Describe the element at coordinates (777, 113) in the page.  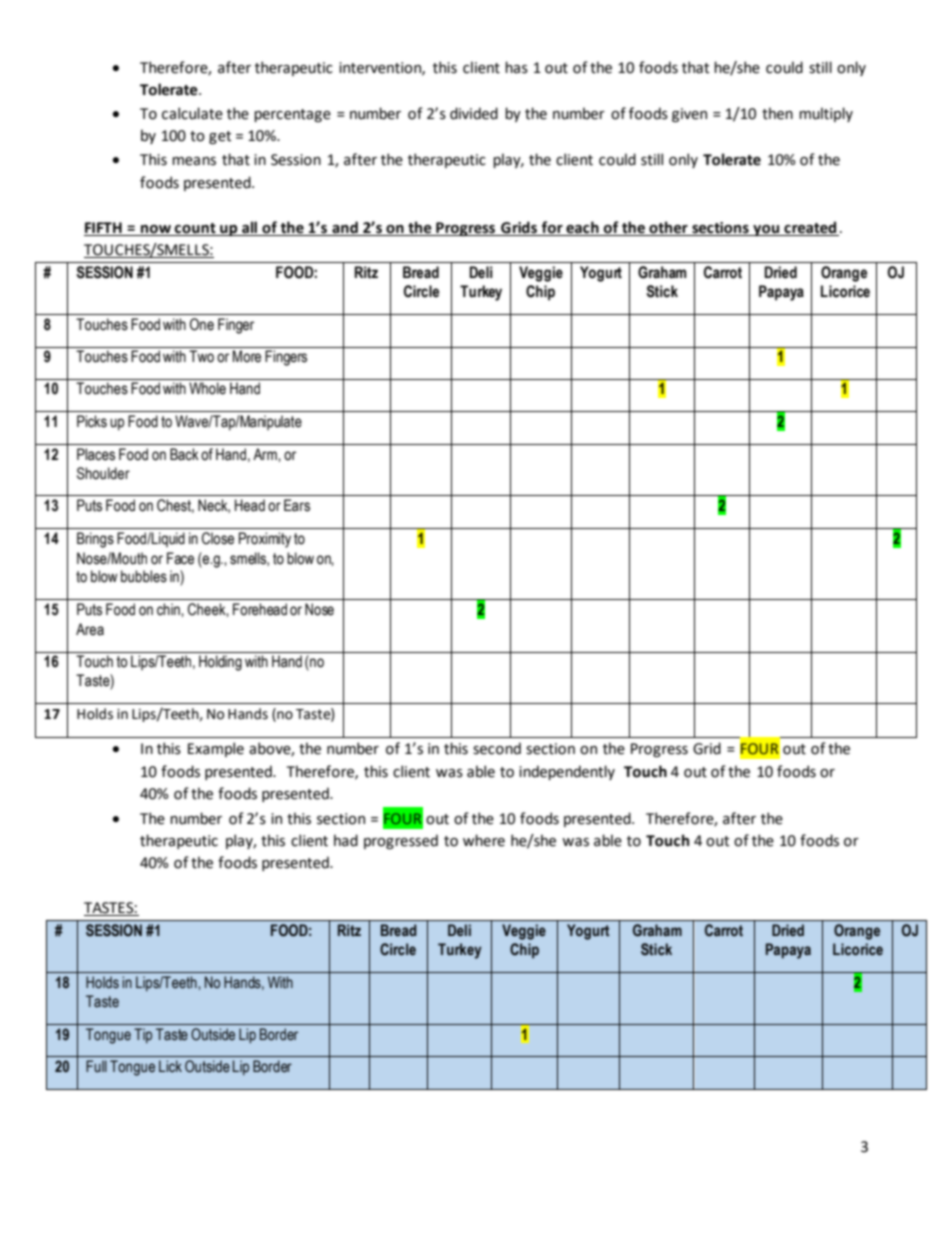
I see `then` at that location.
